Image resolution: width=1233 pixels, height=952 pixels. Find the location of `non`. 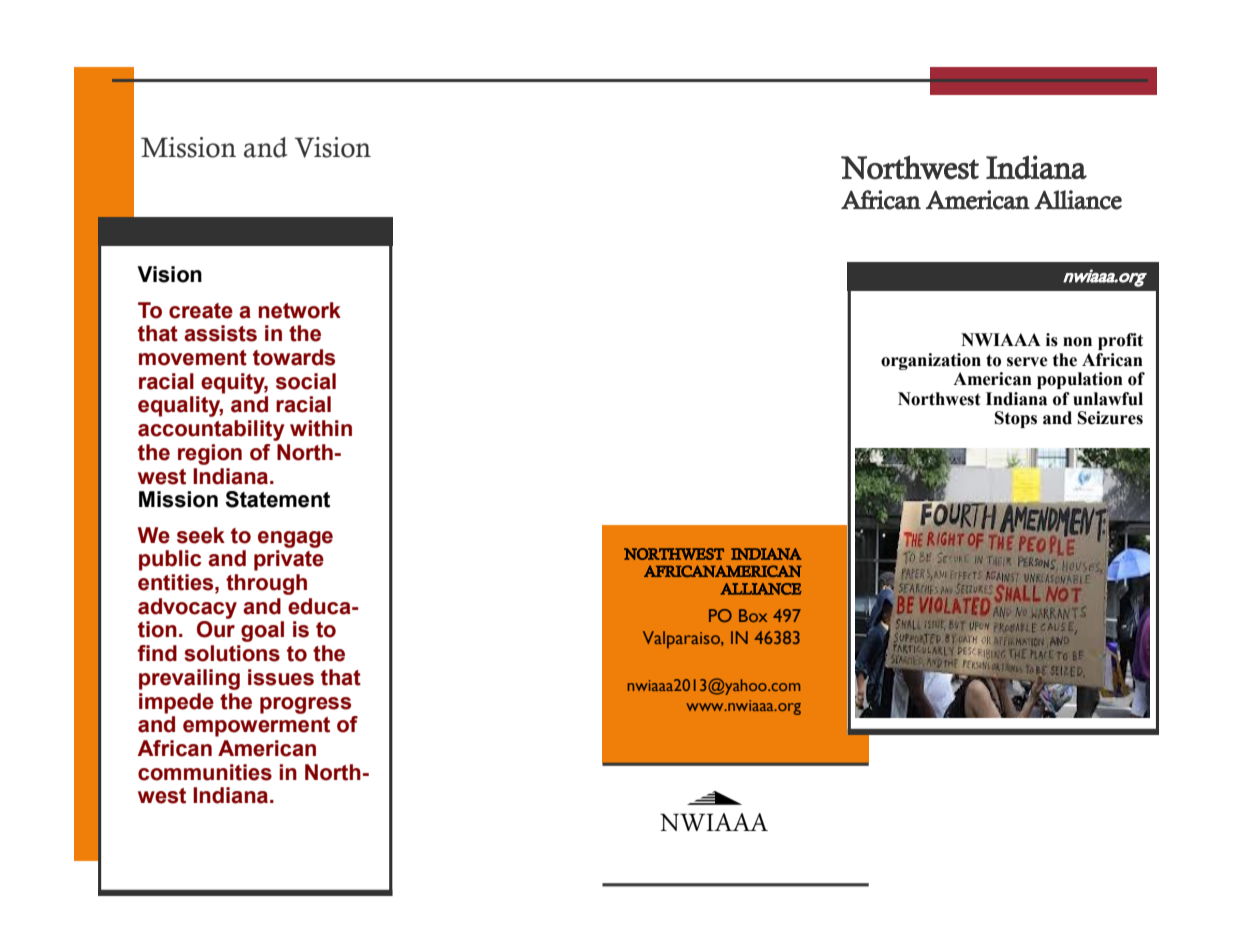

non is located at coordinates (1077, 342).
